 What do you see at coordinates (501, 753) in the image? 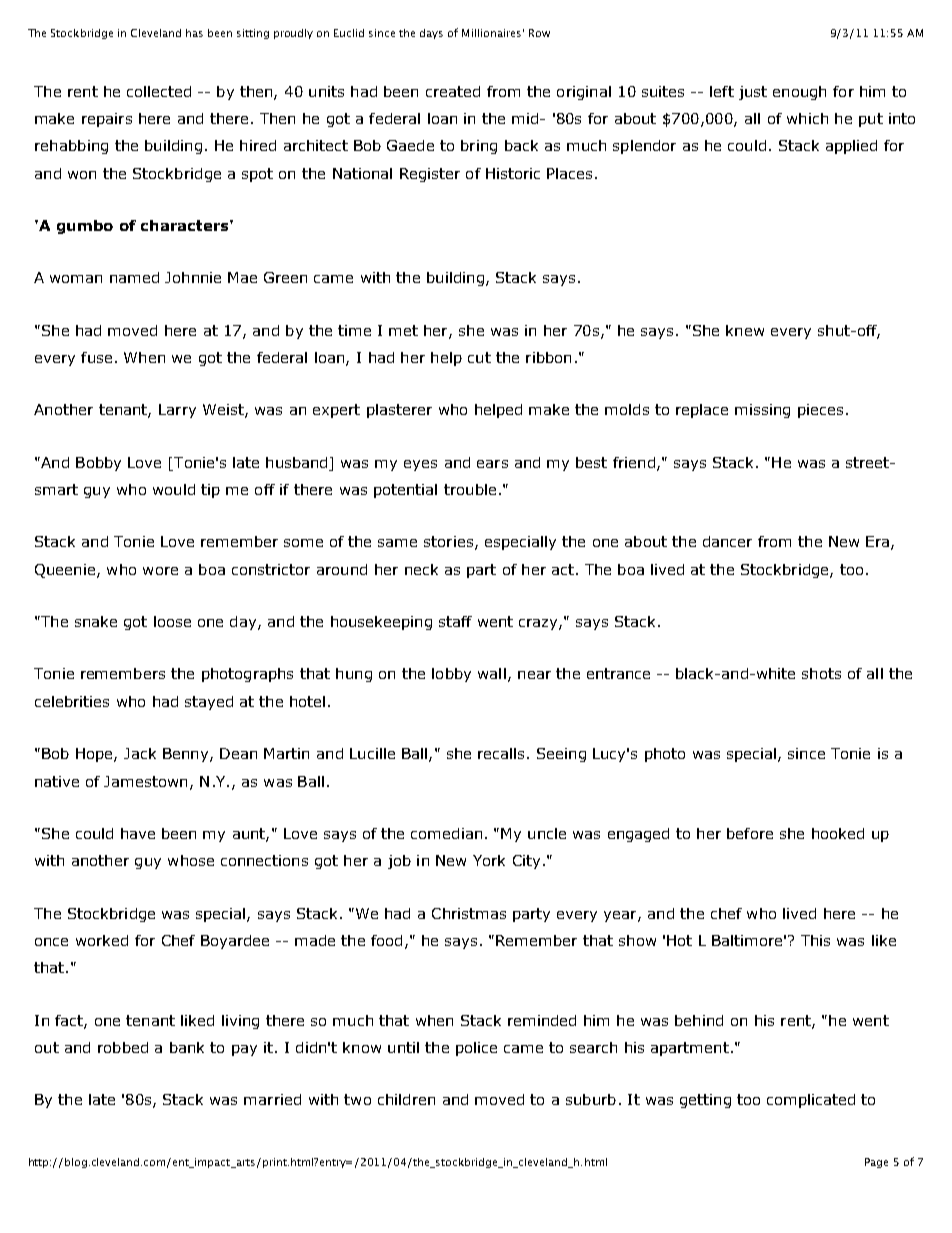
I see `recalls` at bounding box center [501, 753].
